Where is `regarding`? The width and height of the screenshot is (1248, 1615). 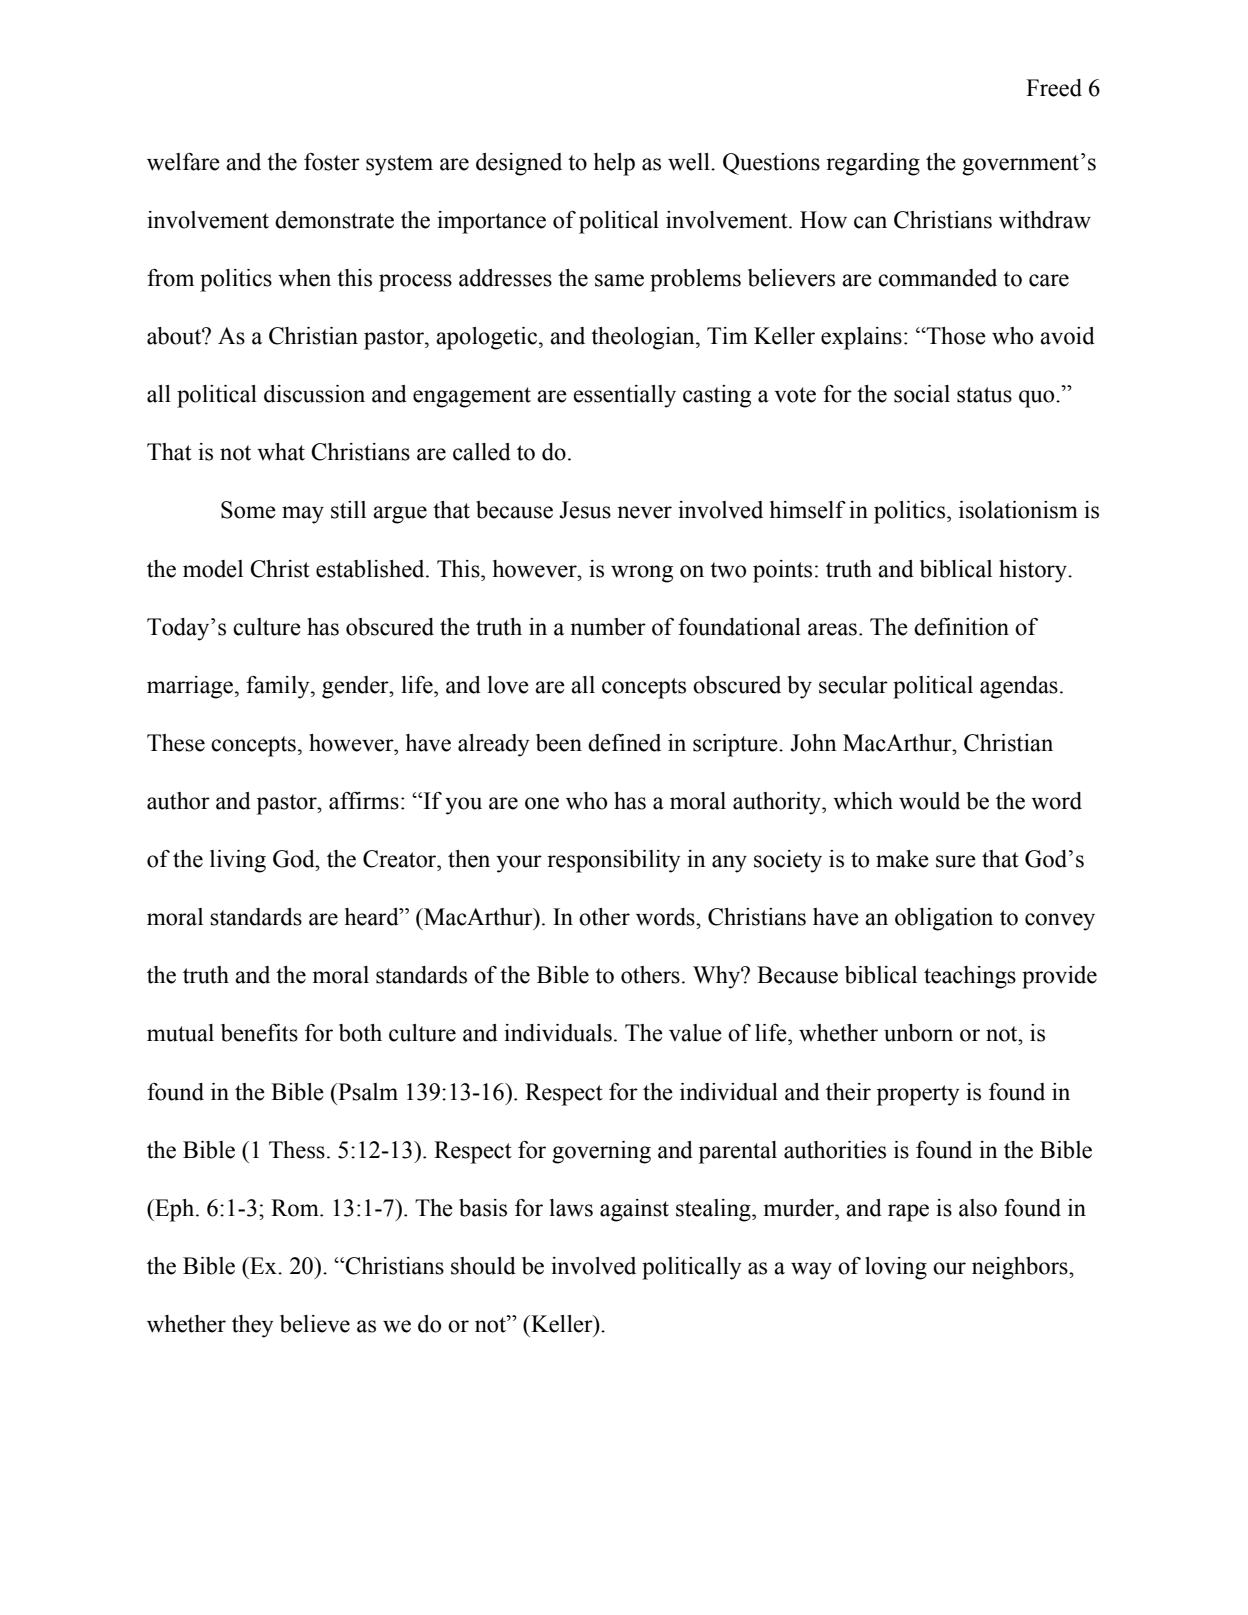 regarding is located at coordinates (873, 164).
